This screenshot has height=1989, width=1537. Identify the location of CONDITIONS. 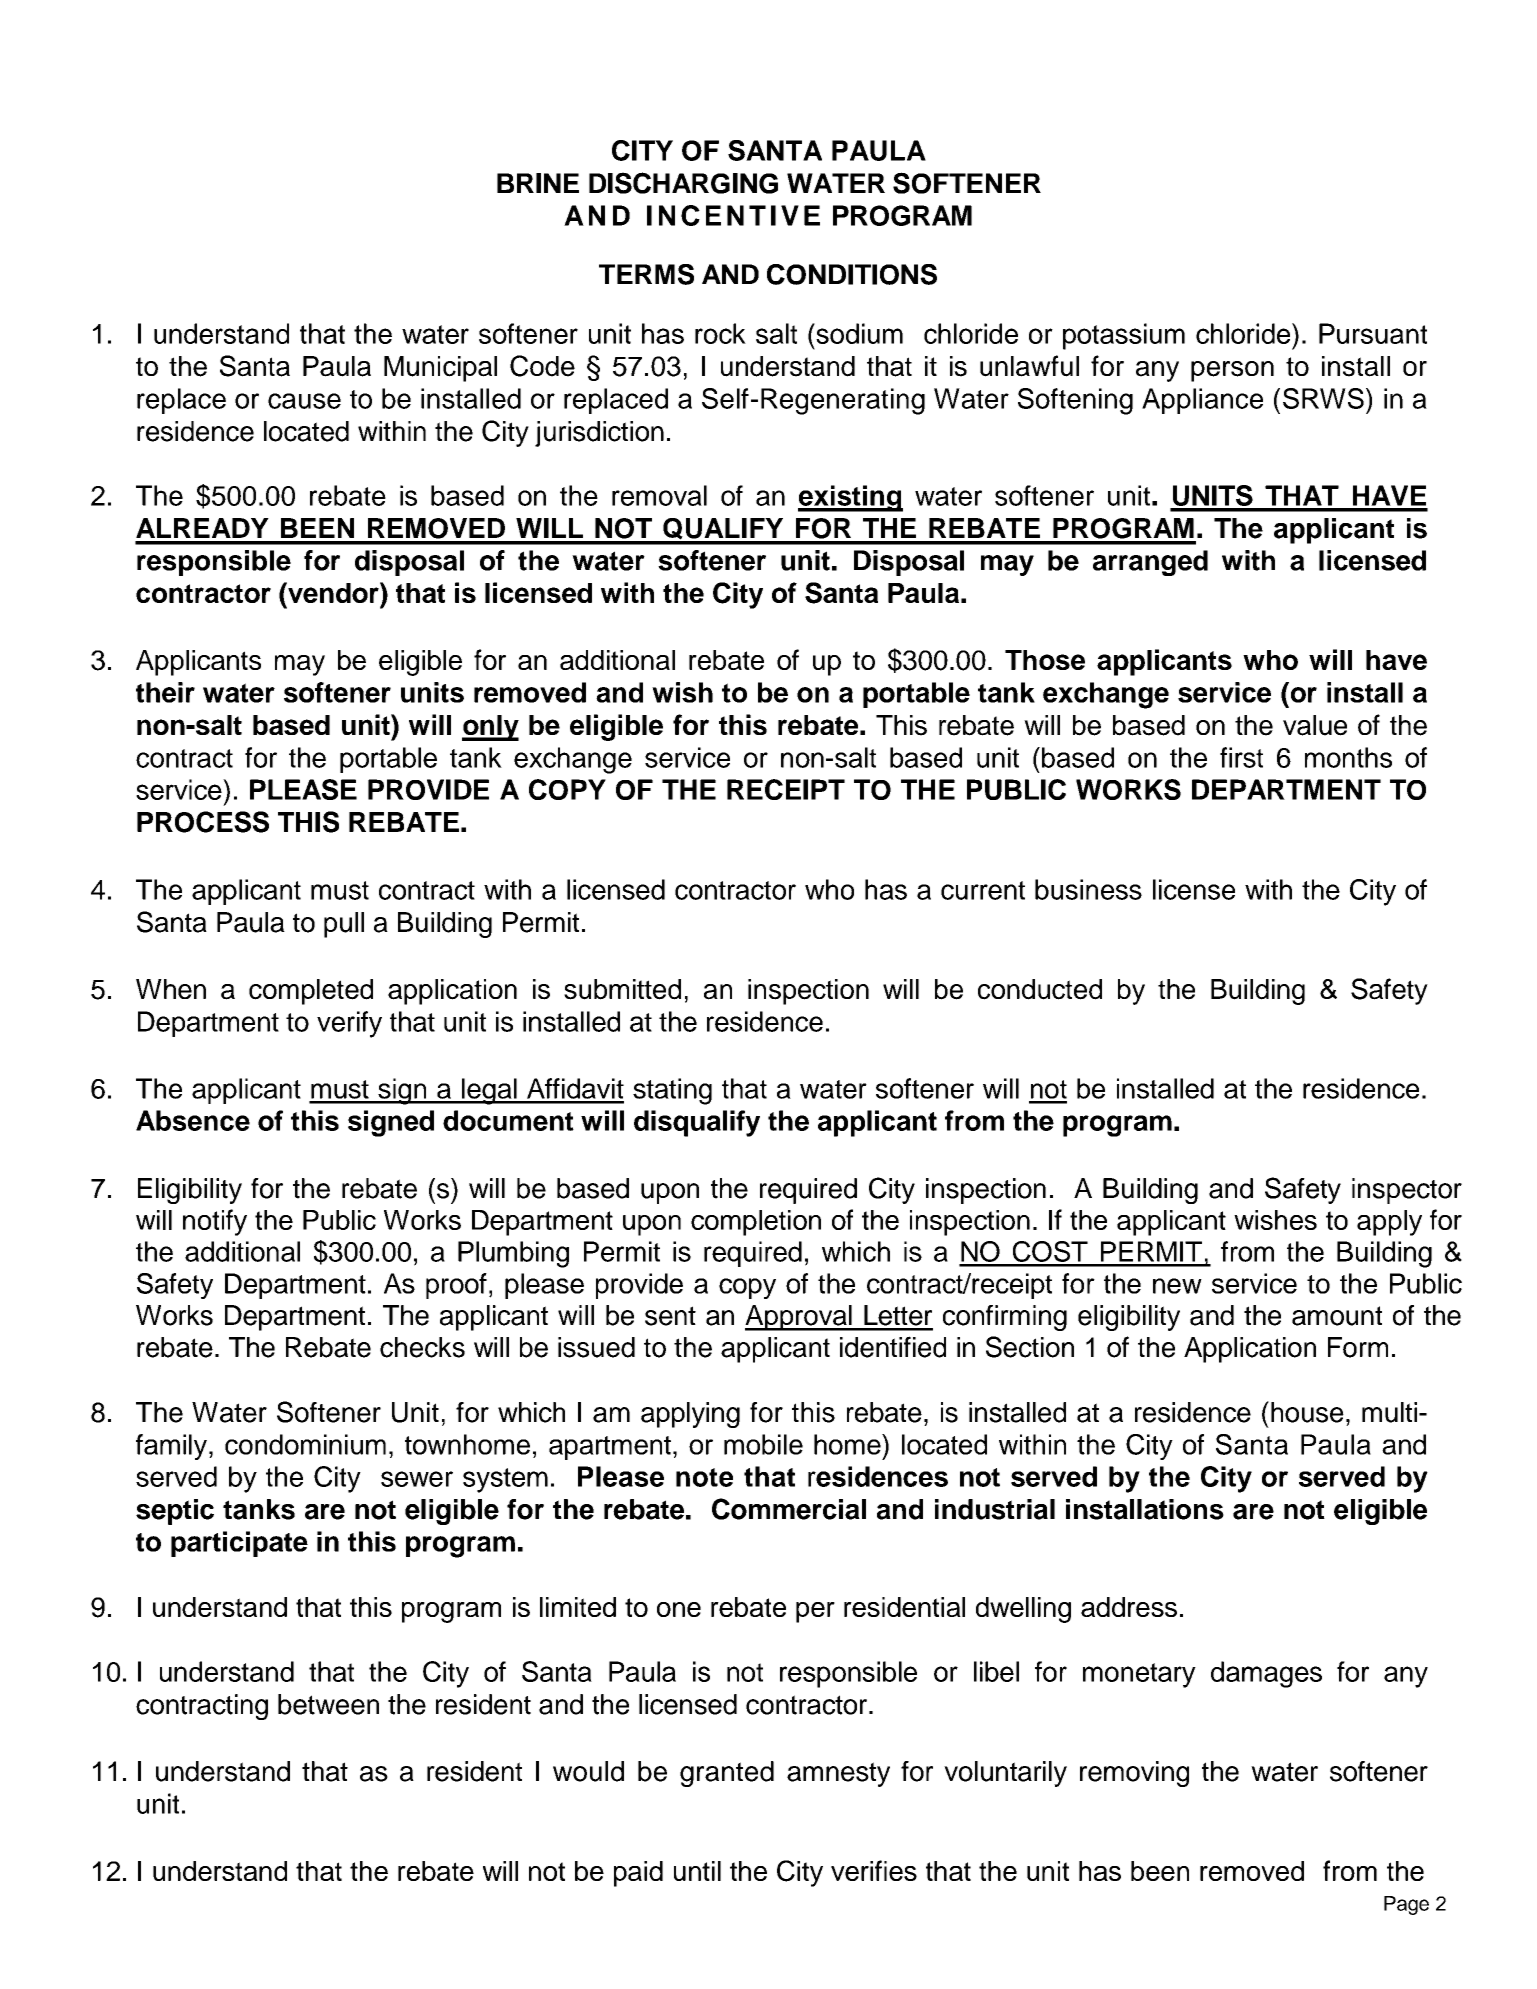
(852, 274).
